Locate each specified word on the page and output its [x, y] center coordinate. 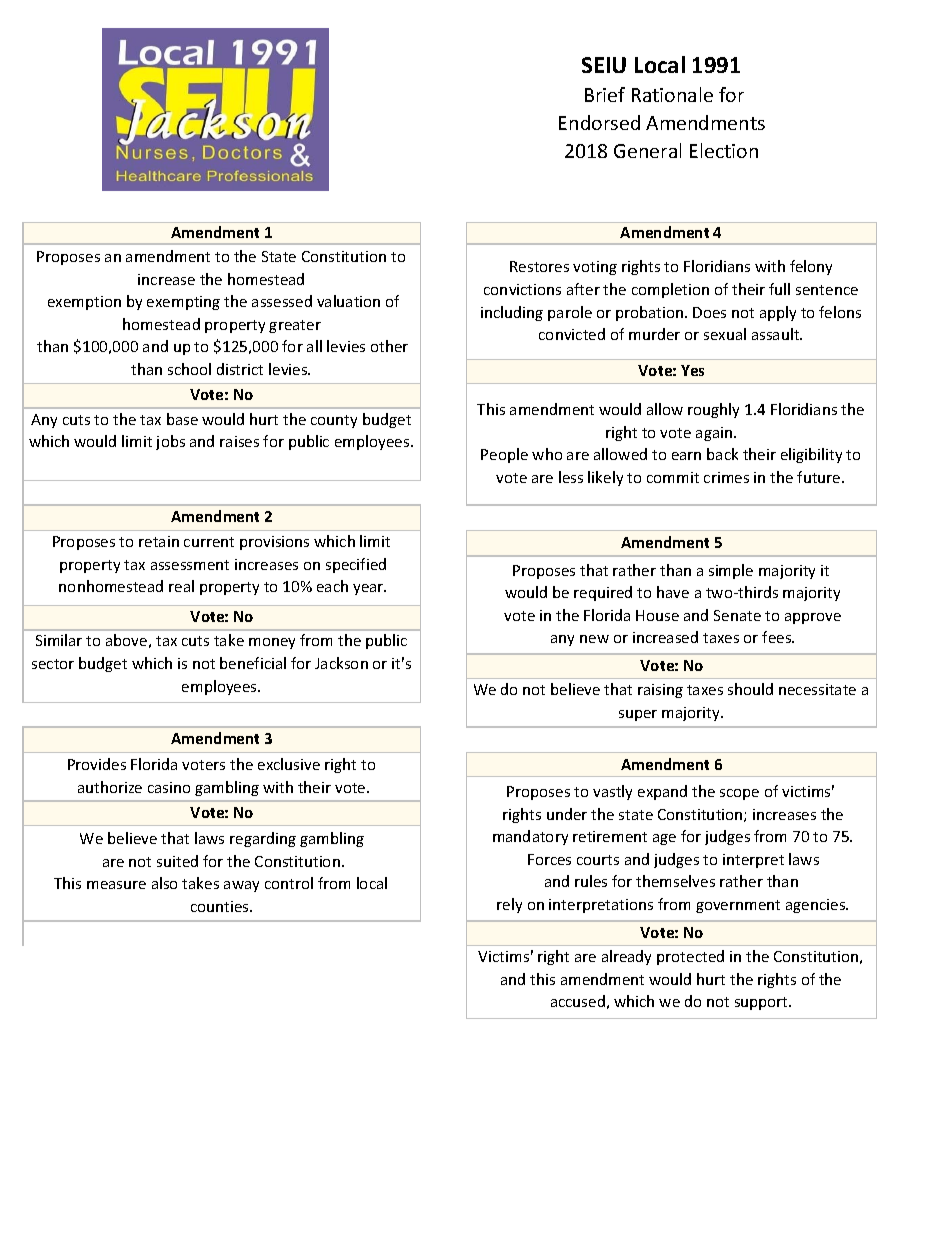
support [763, 1003]
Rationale [672, 94]
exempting [183, 303]
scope [739, 794]
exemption [84, 303]
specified [356, 565]
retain [159, 541]
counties [221, 906]
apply [778, 313]
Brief [605, 94]
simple [731, 571]
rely [509, 905]
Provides [97, 764]
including [512, 313]
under [567, 814]
